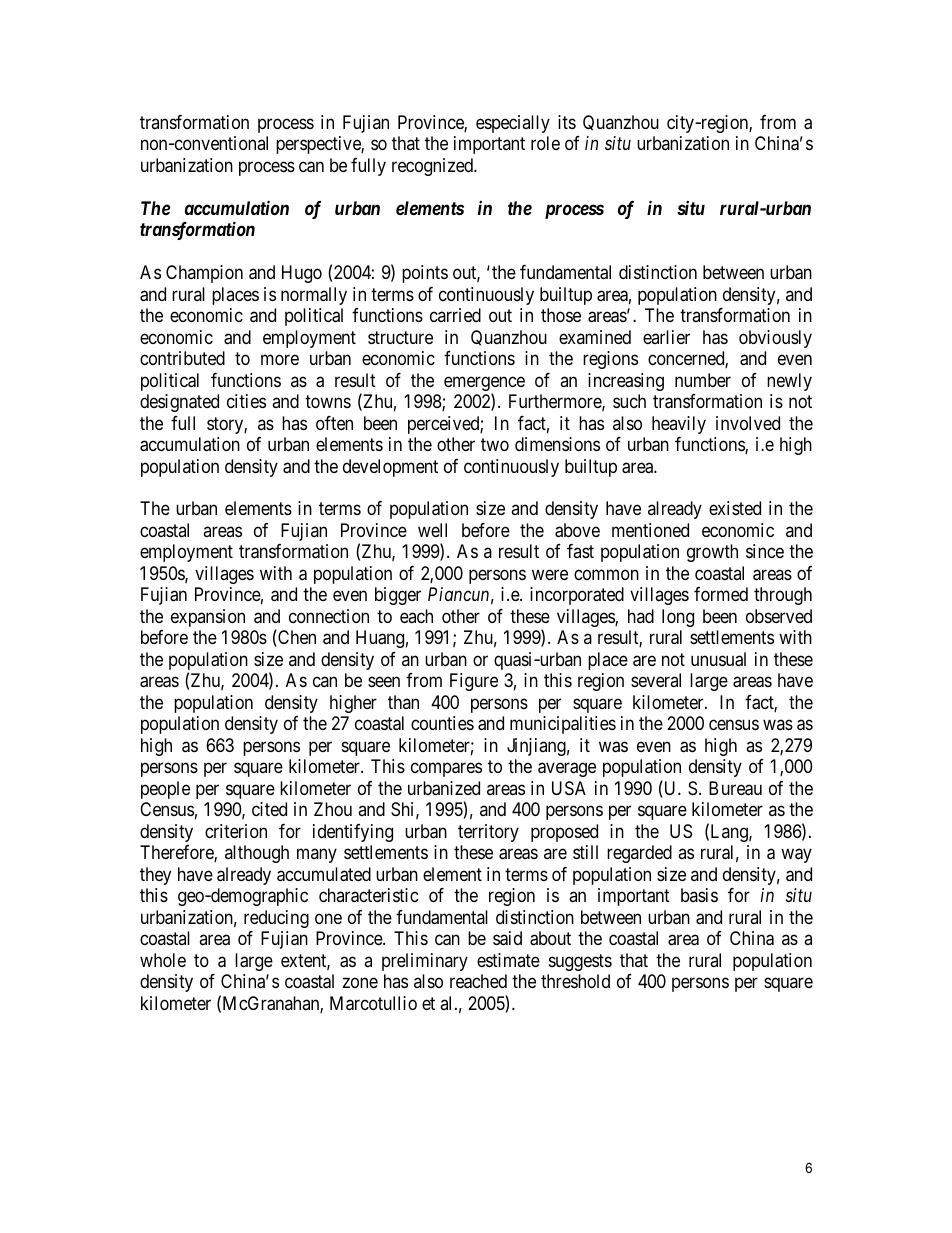 The height and width of the document is (1233, 952). I want to click on reducing, so click(276, 919).
